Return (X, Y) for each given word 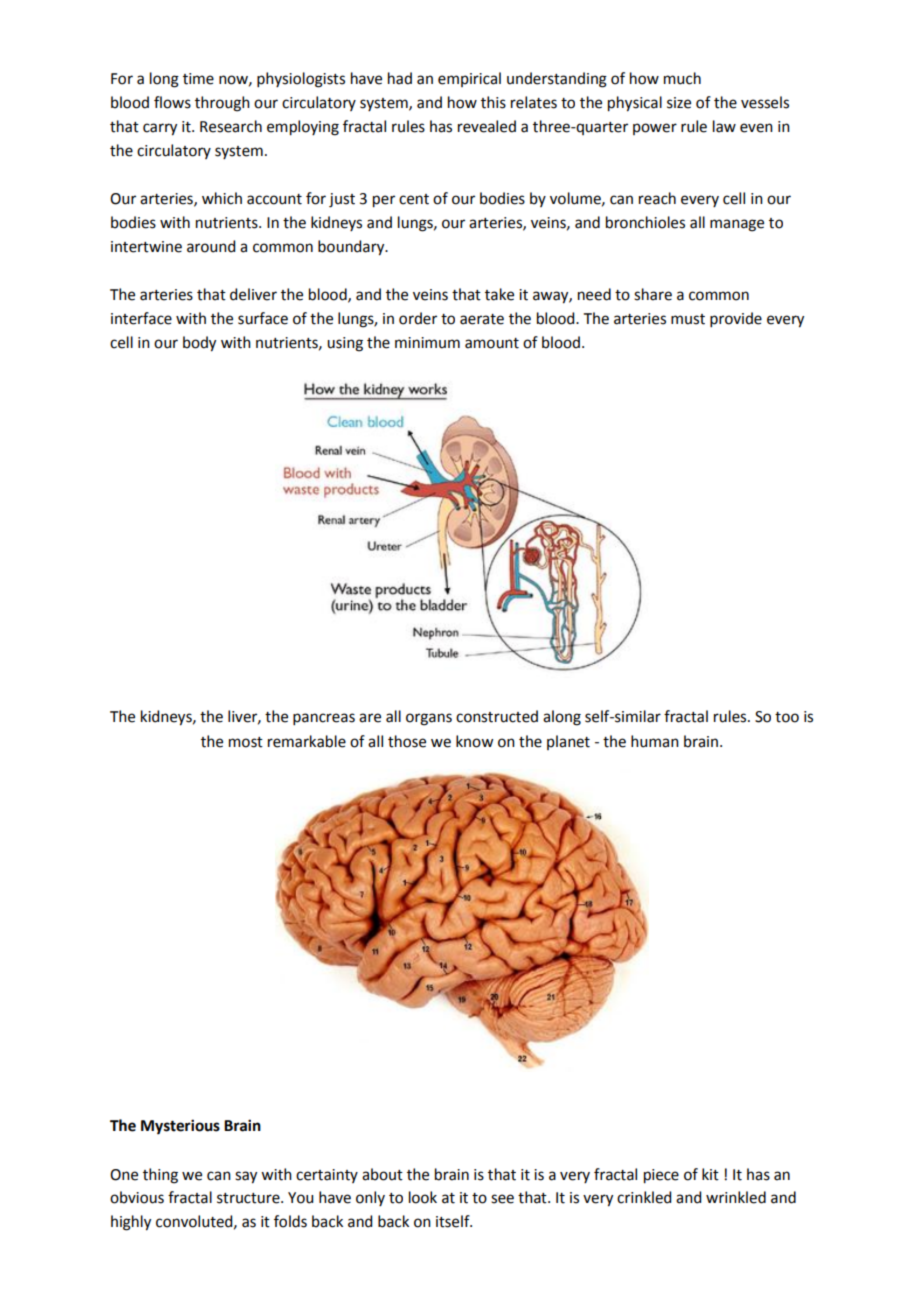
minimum (427, 343)
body (199, 344)
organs (429, 719)
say (246, 1177)
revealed (487, 126)
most (246, 742)
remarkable (307, 741)
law (724, 126)
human (655, 741)
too (787, 717)
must (688, 319)
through (222, 104)
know (474, 741)
